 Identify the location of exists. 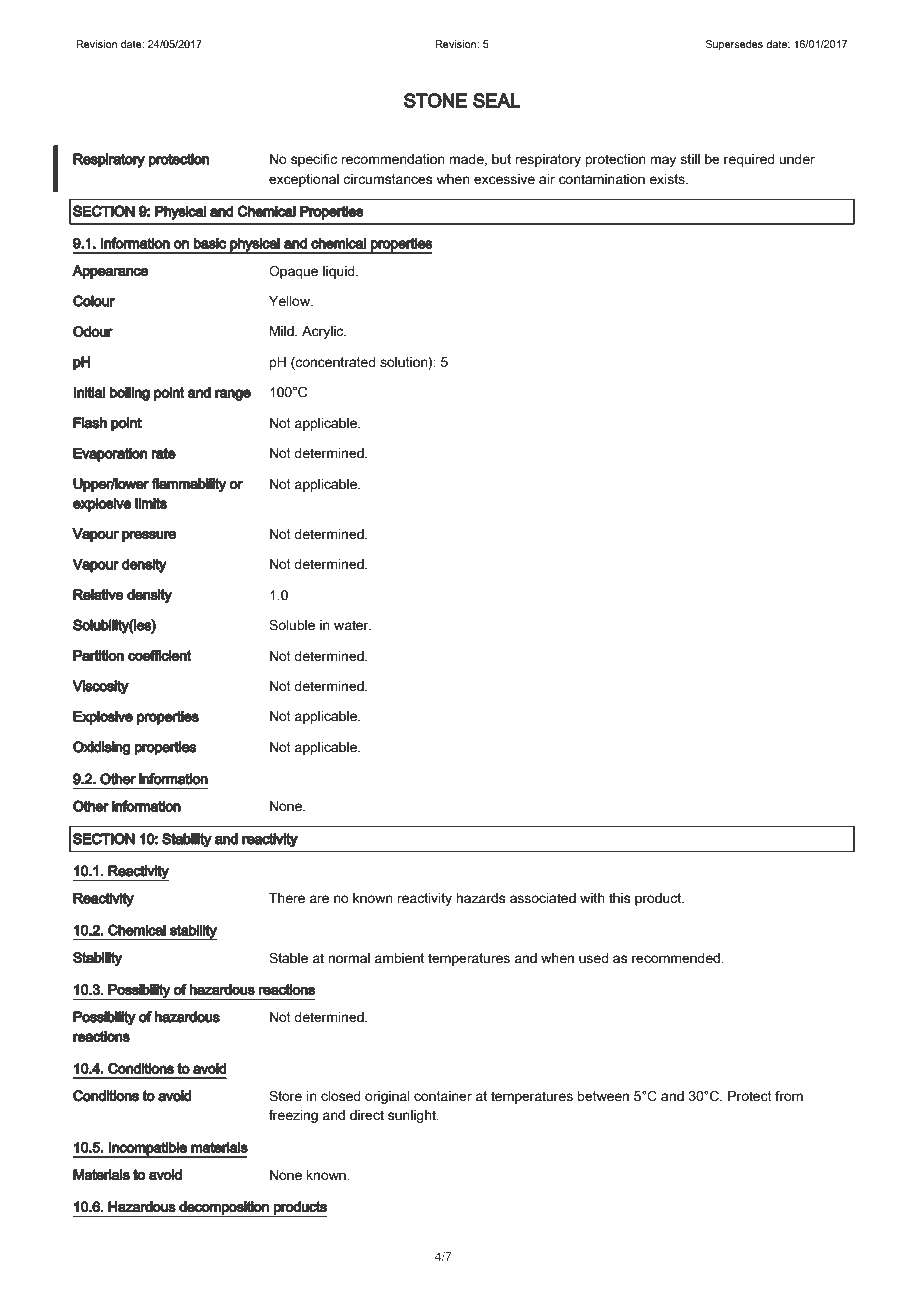
(668, 179).
